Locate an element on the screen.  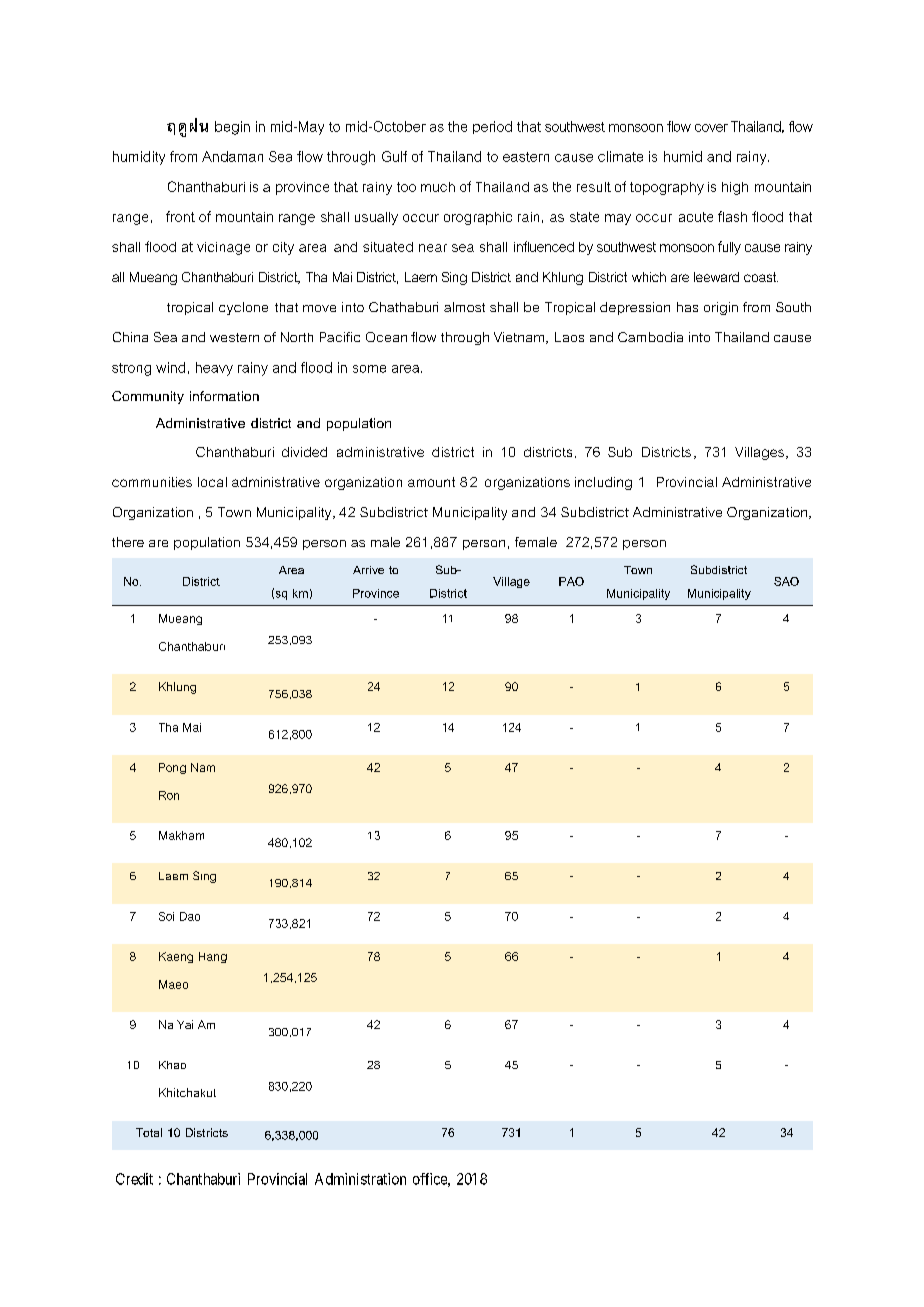
Total is located at coordinates (149, 1132).
